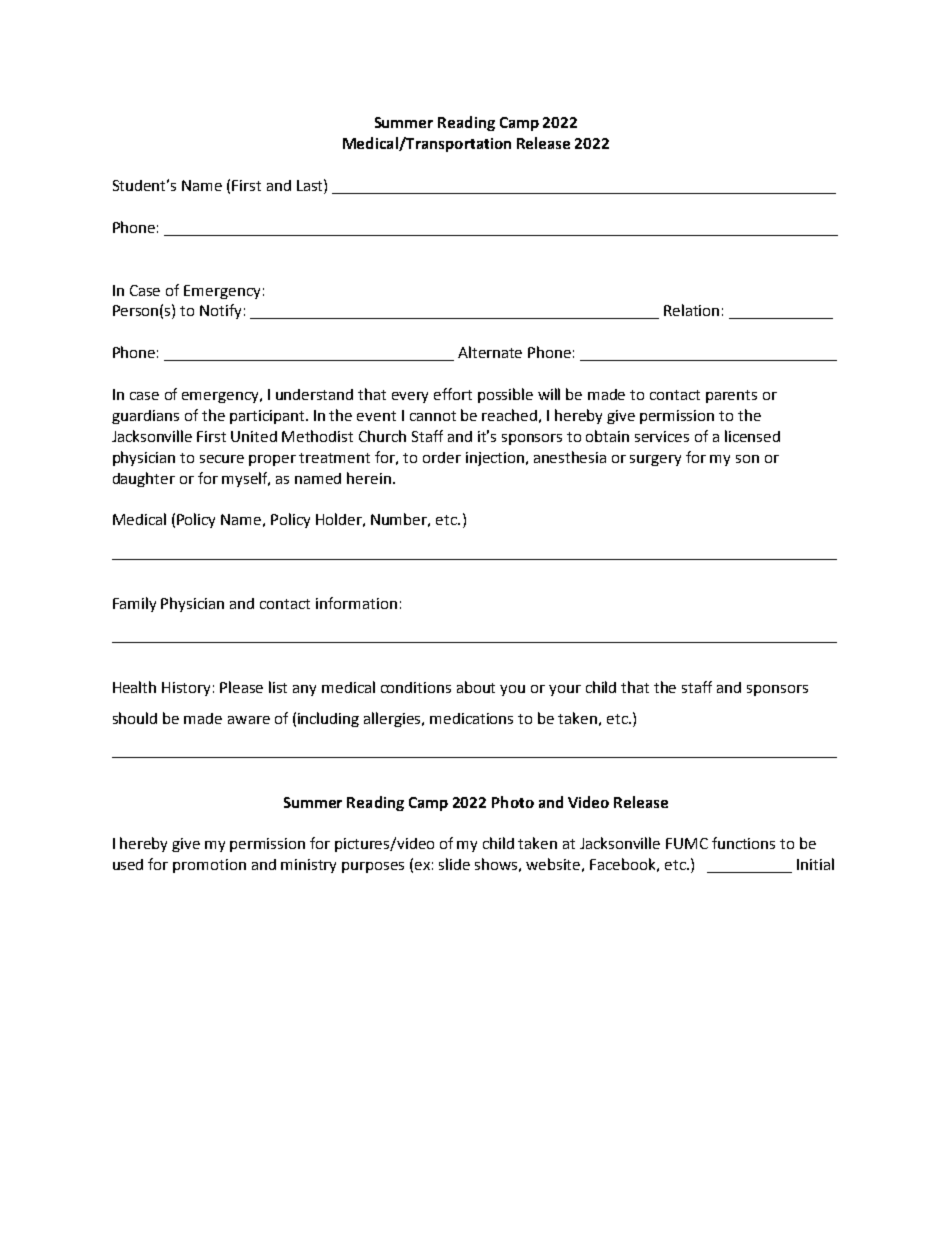 The image size is (952, 1233). Describe the element at coordinates (731, 396) in the screenshot. I see `parents` at that location.
